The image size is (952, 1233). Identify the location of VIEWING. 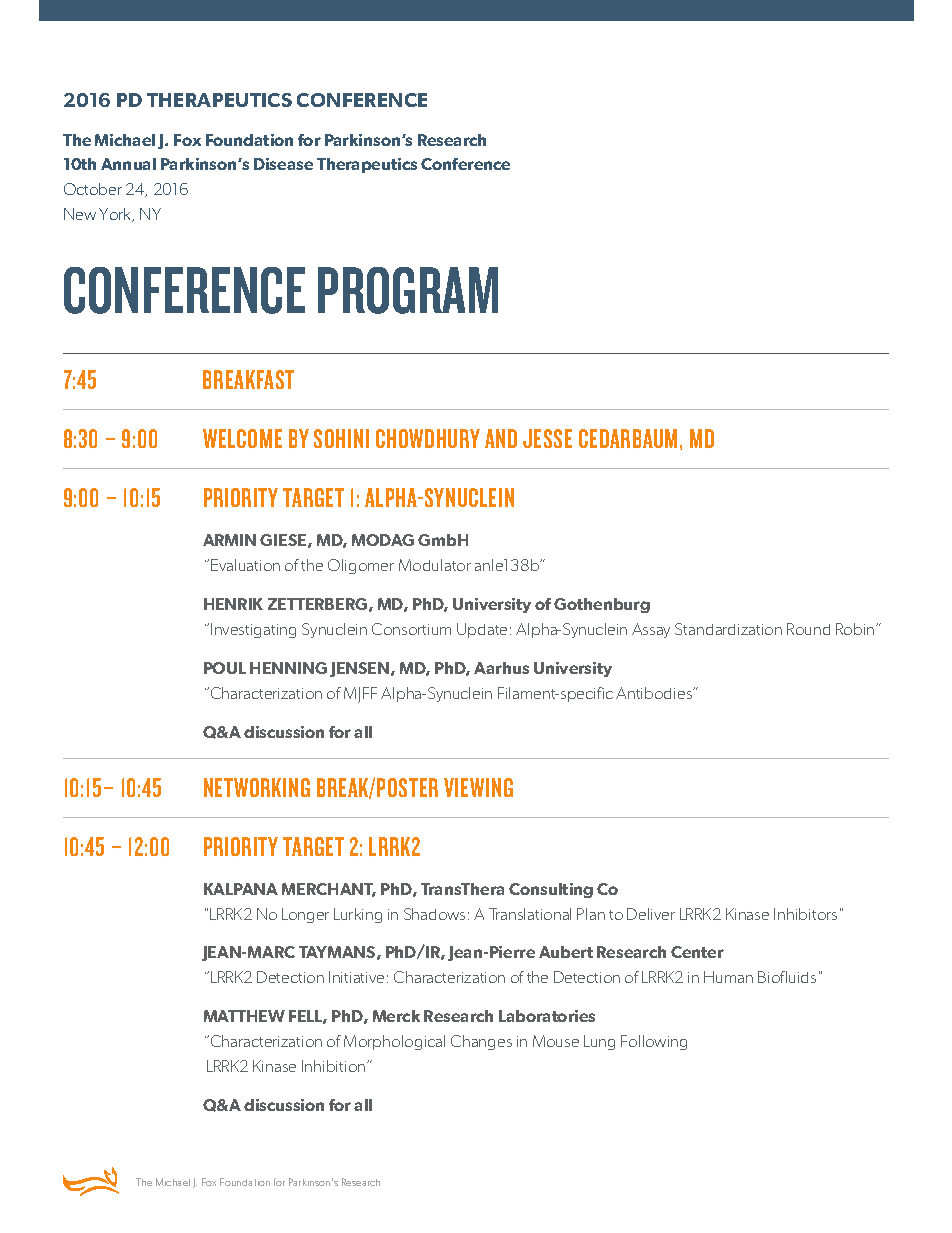
(478, 787).
